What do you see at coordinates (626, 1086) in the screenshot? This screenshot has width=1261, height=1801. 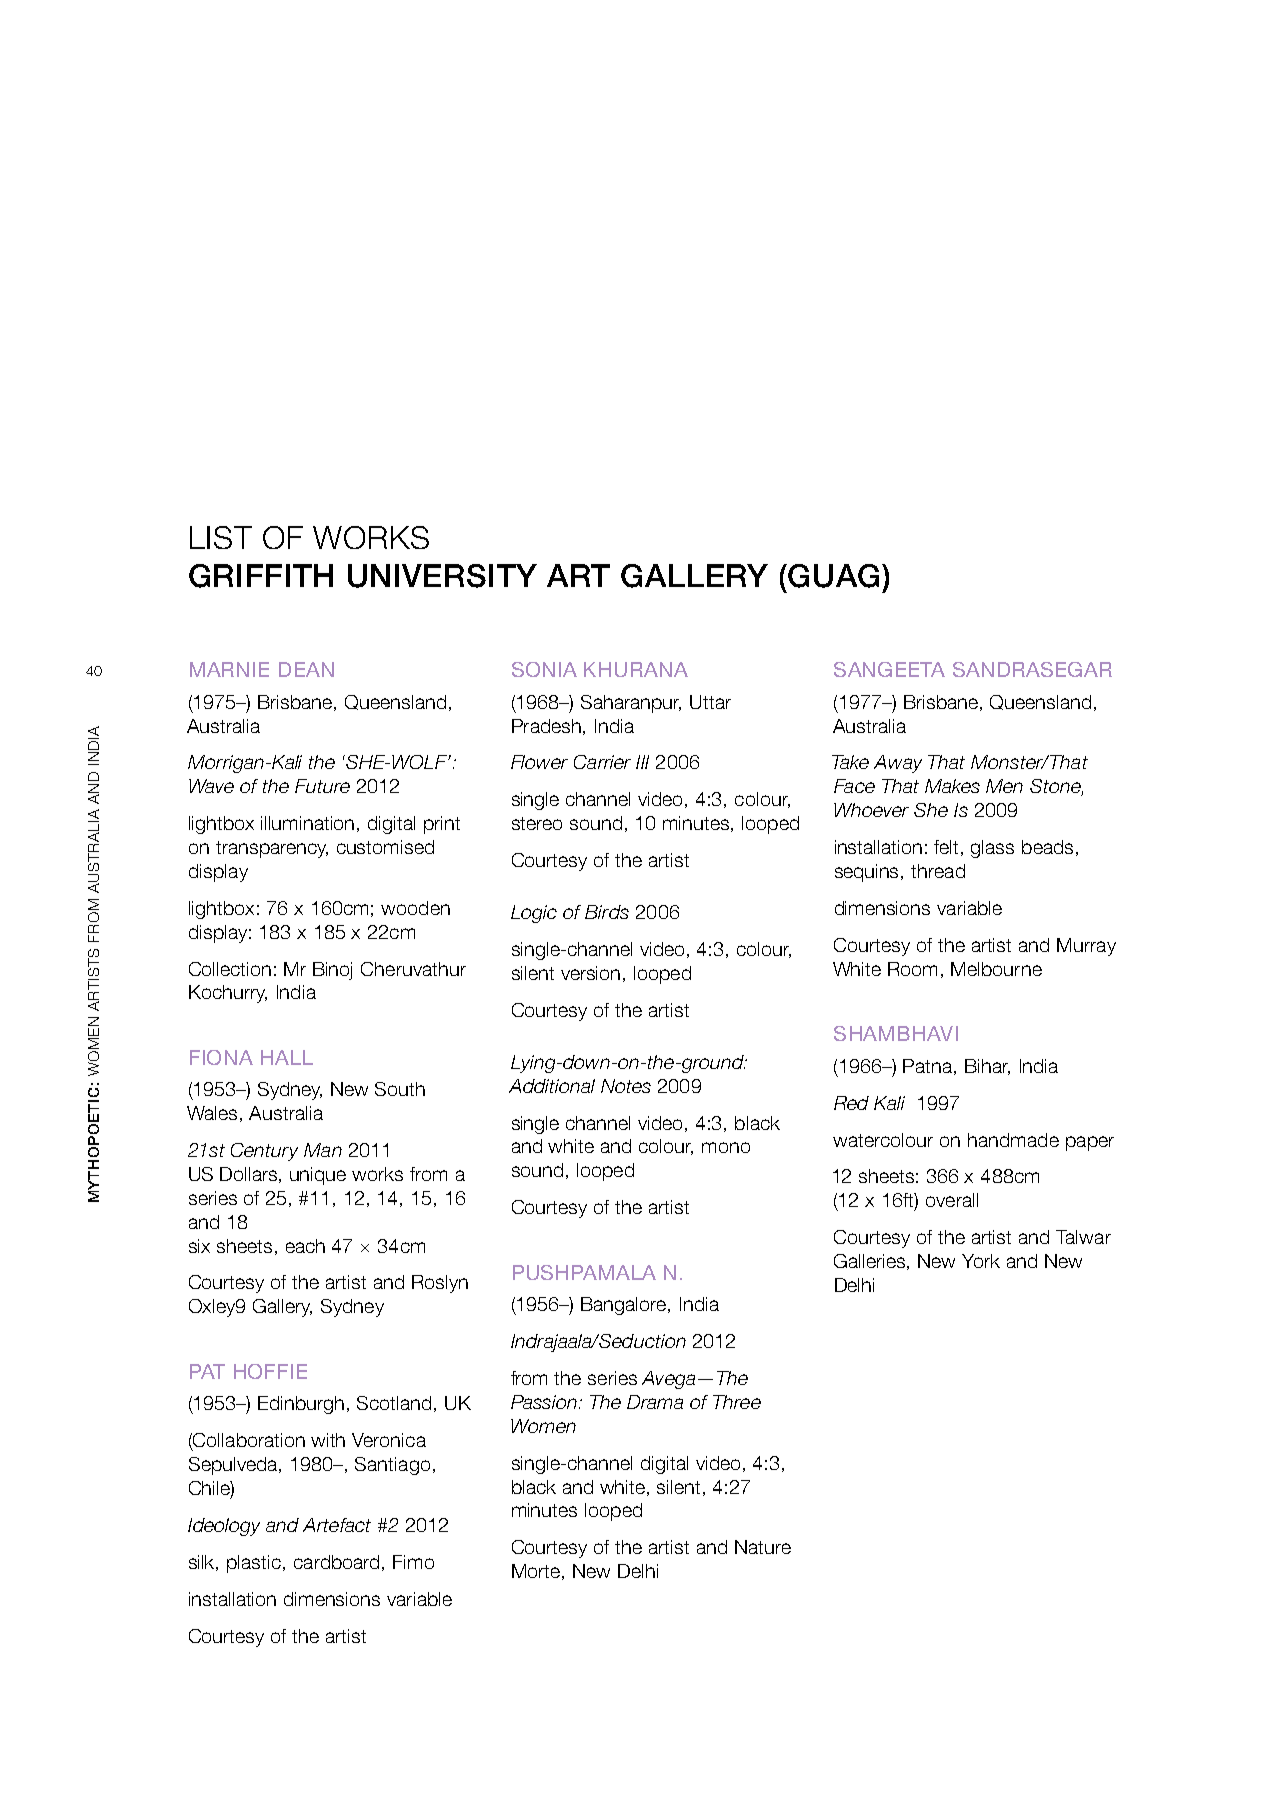 I see `Notes` at bounding box center [626, 1086].
